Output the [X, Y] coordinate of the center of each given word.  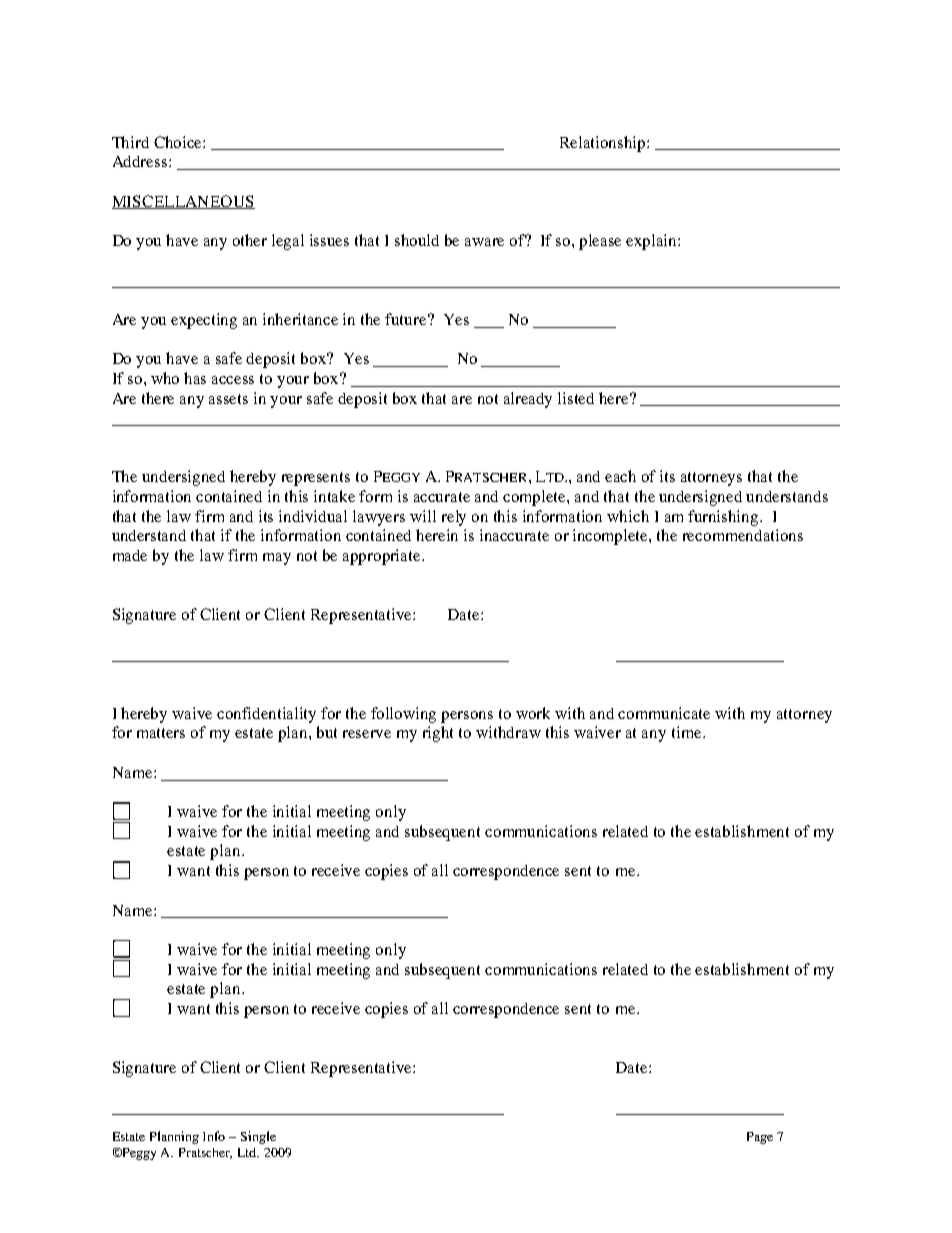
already [528, 400]
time [688, 732]
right [438, 734]
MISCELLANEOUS [183, 202]
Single [258, 1137]
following [403, 715]
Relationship [604, 144]
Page [760, 1138]
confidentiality [266, 715]
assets [228, 399]
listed [576, 398]
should [417, 240]
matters [161, 733]
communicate [664, 713]
